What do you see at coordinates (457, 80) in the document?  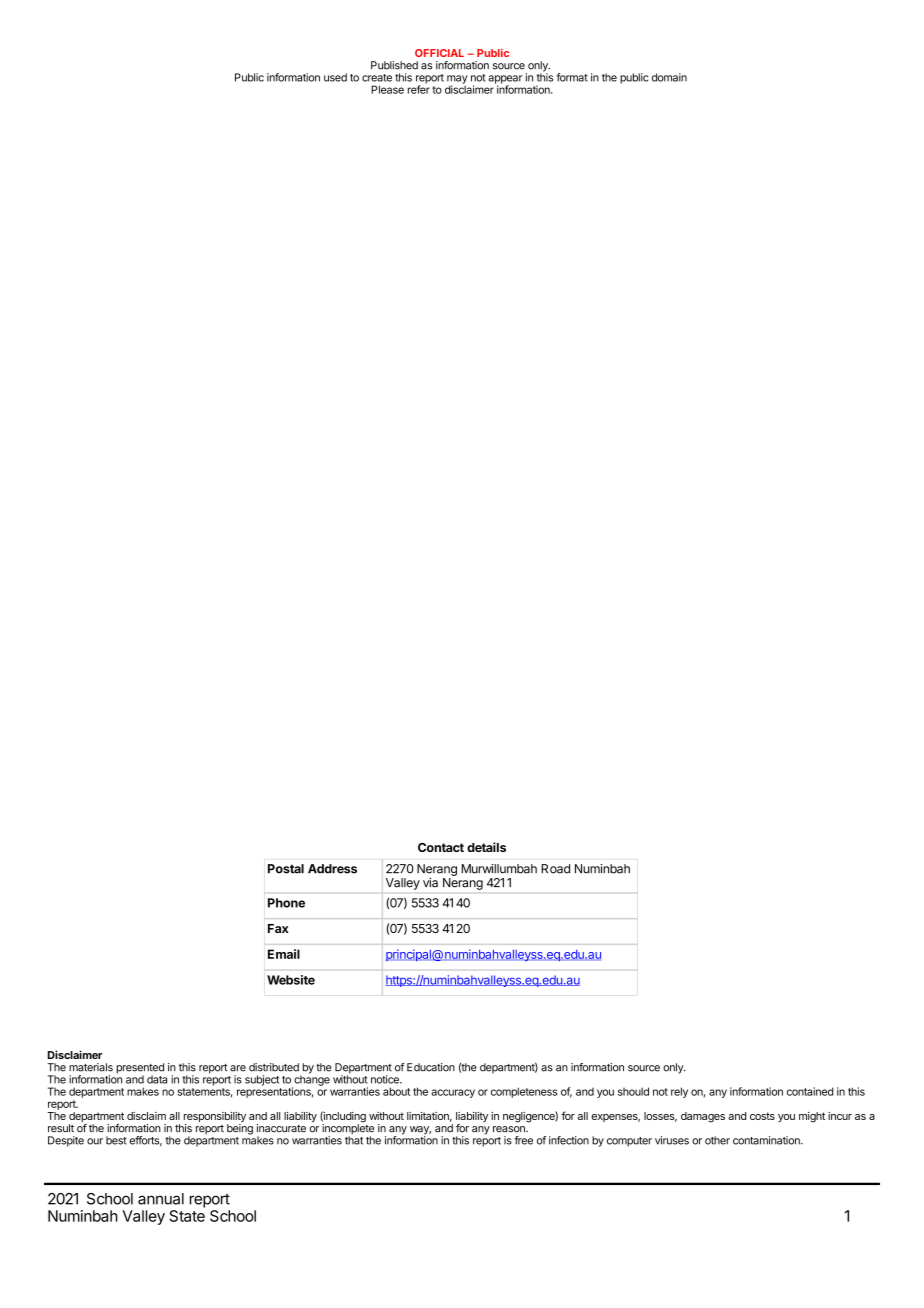 I see `may` at bounding box center [457, 80].
